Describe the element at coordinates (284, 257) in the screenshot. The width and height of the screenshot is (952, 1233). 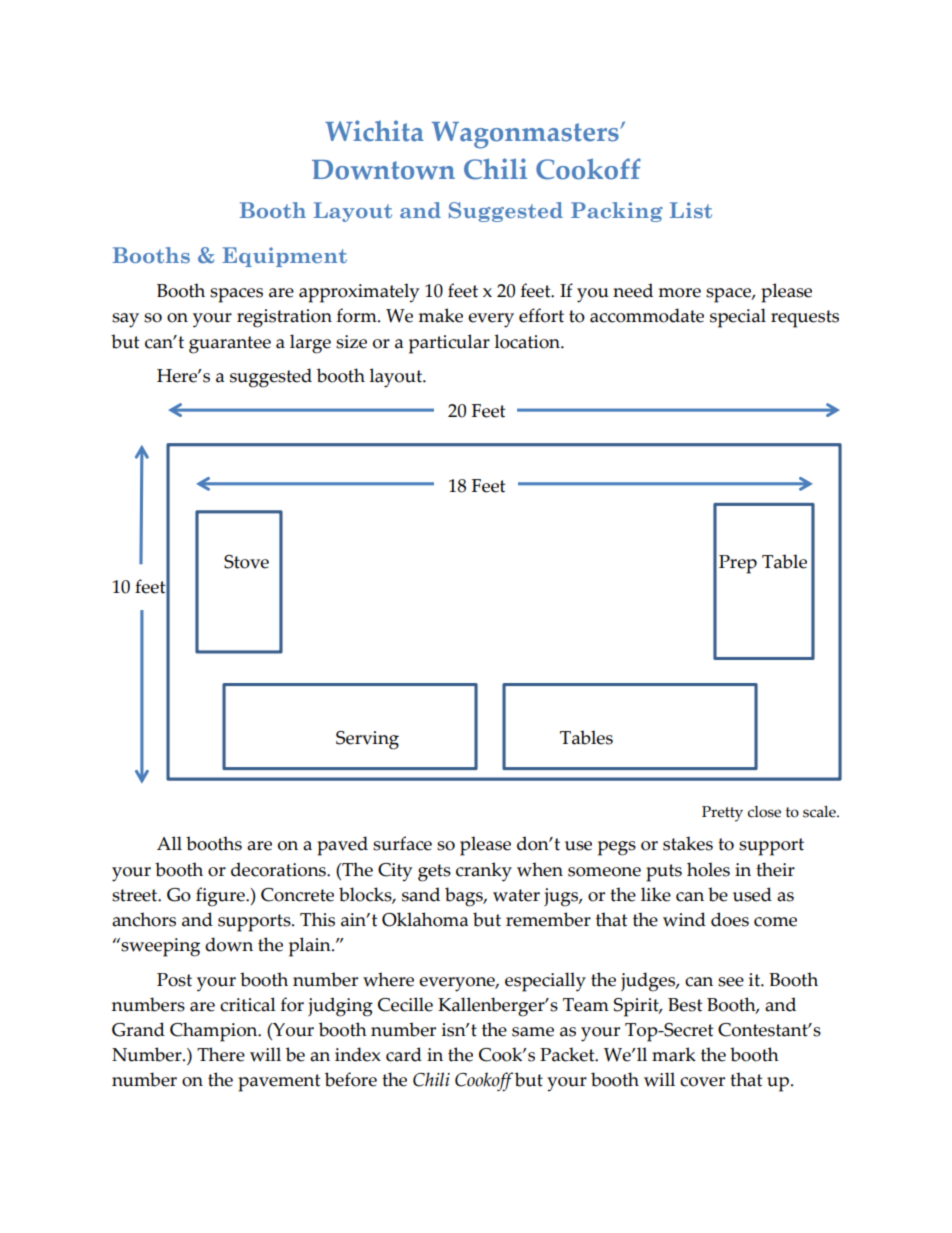
I see `Equipment` at that location.
